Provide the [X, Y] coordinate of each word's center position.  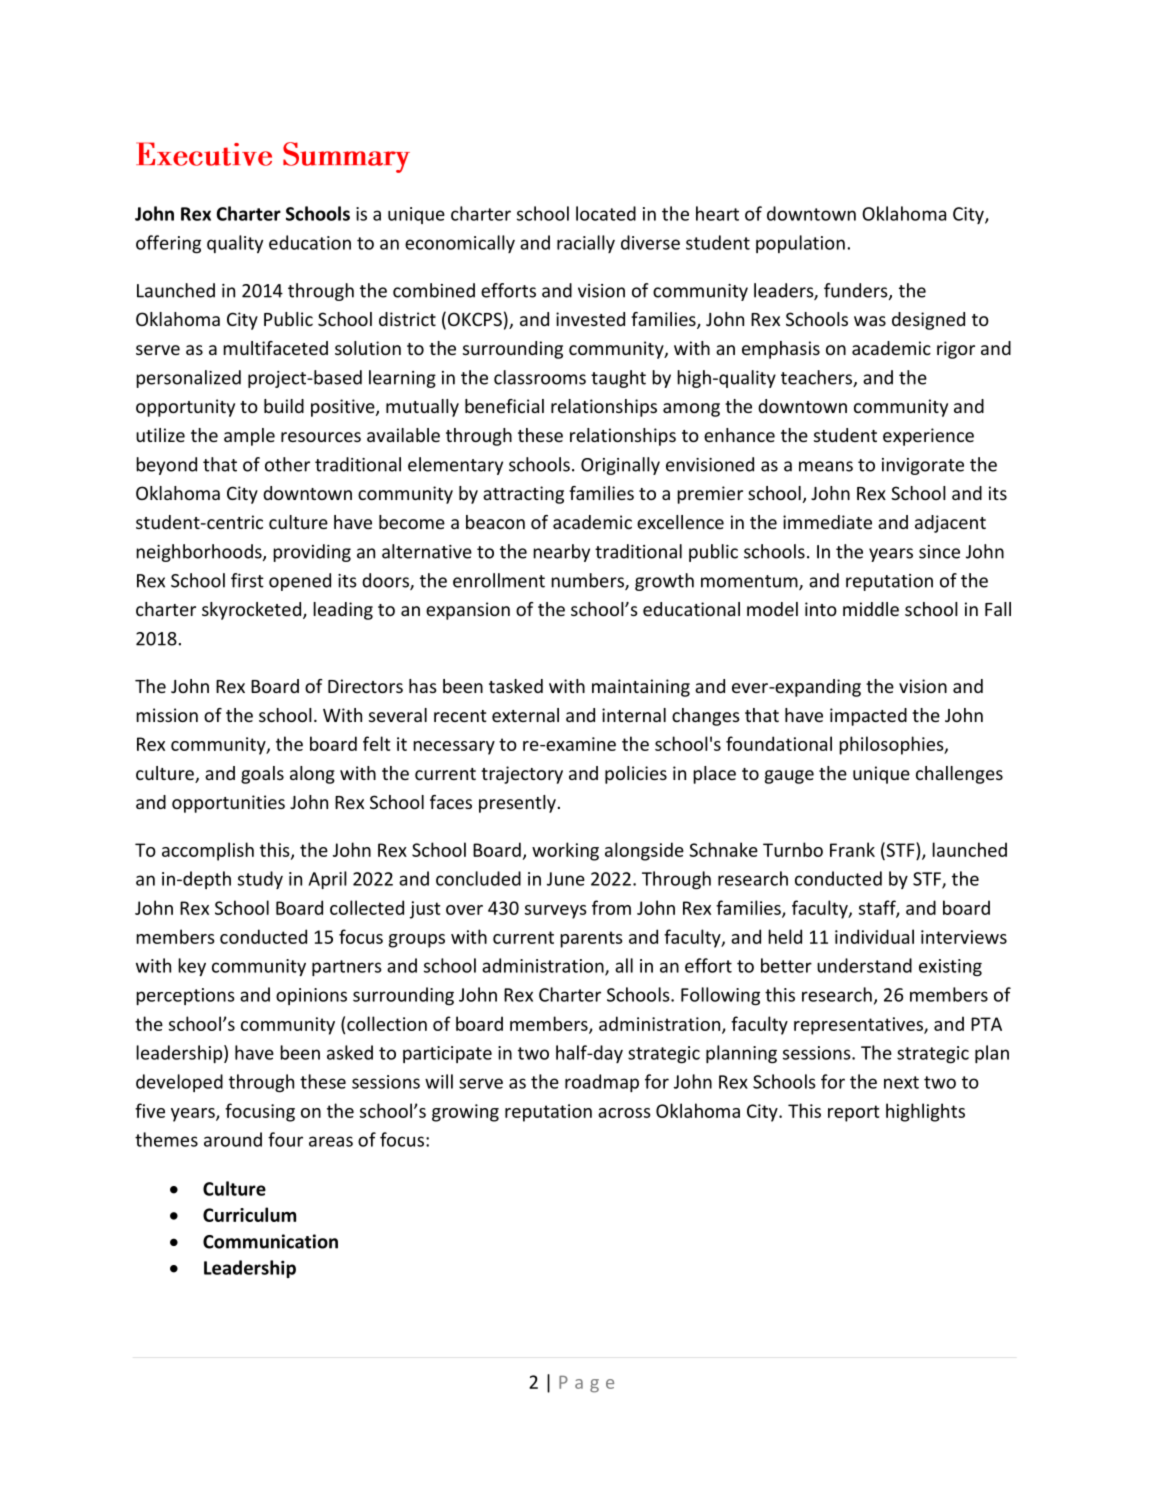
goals [262, 775]
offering [168, 244]
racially [586, 244]
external [525, 715]
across [624, 1113]
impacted [868, 717]
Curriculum [249, 1214]
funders [857, 291]
